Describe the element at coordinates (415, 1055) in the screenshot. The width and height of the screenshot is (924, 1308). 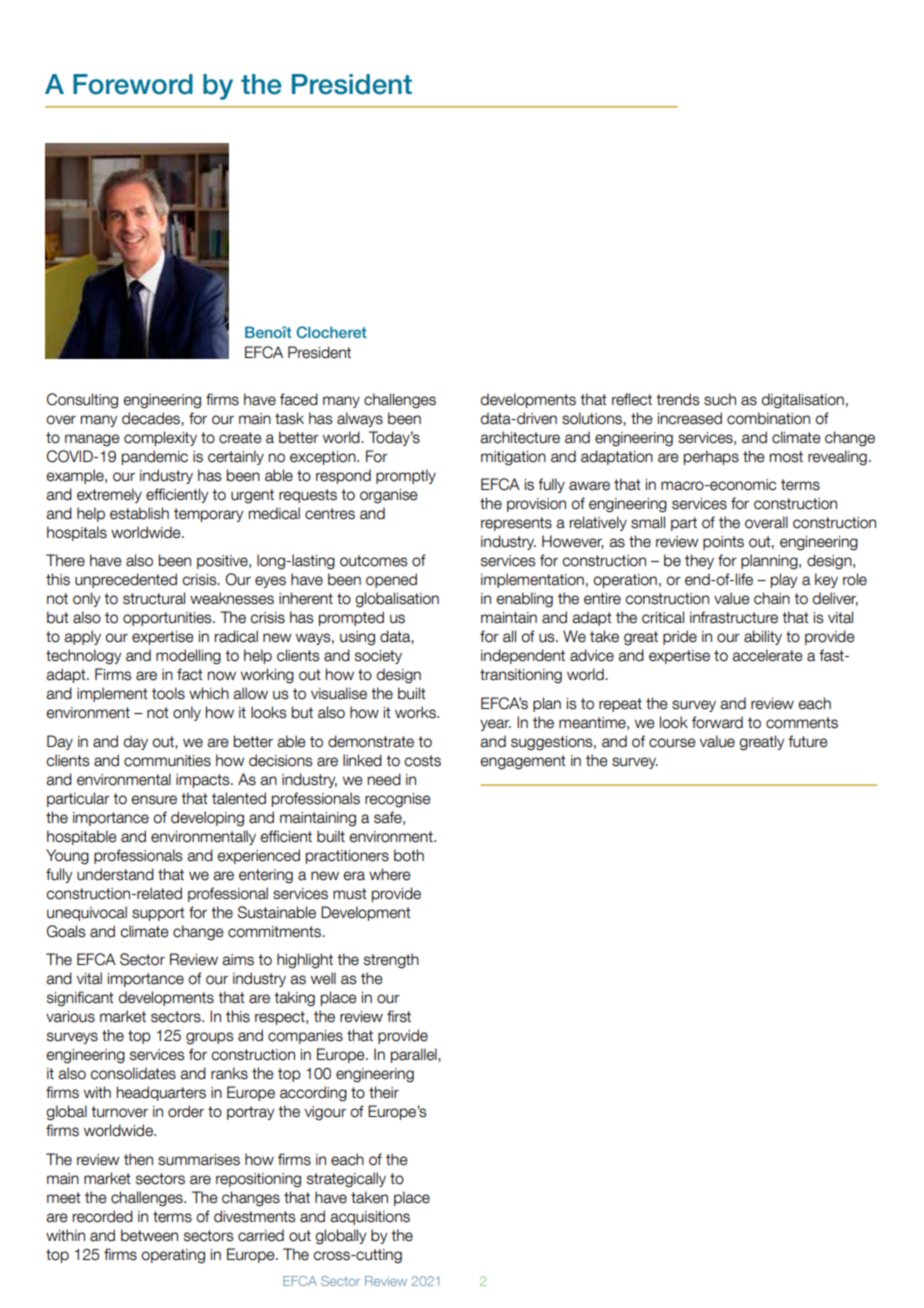
I see `parallel` at that location.
